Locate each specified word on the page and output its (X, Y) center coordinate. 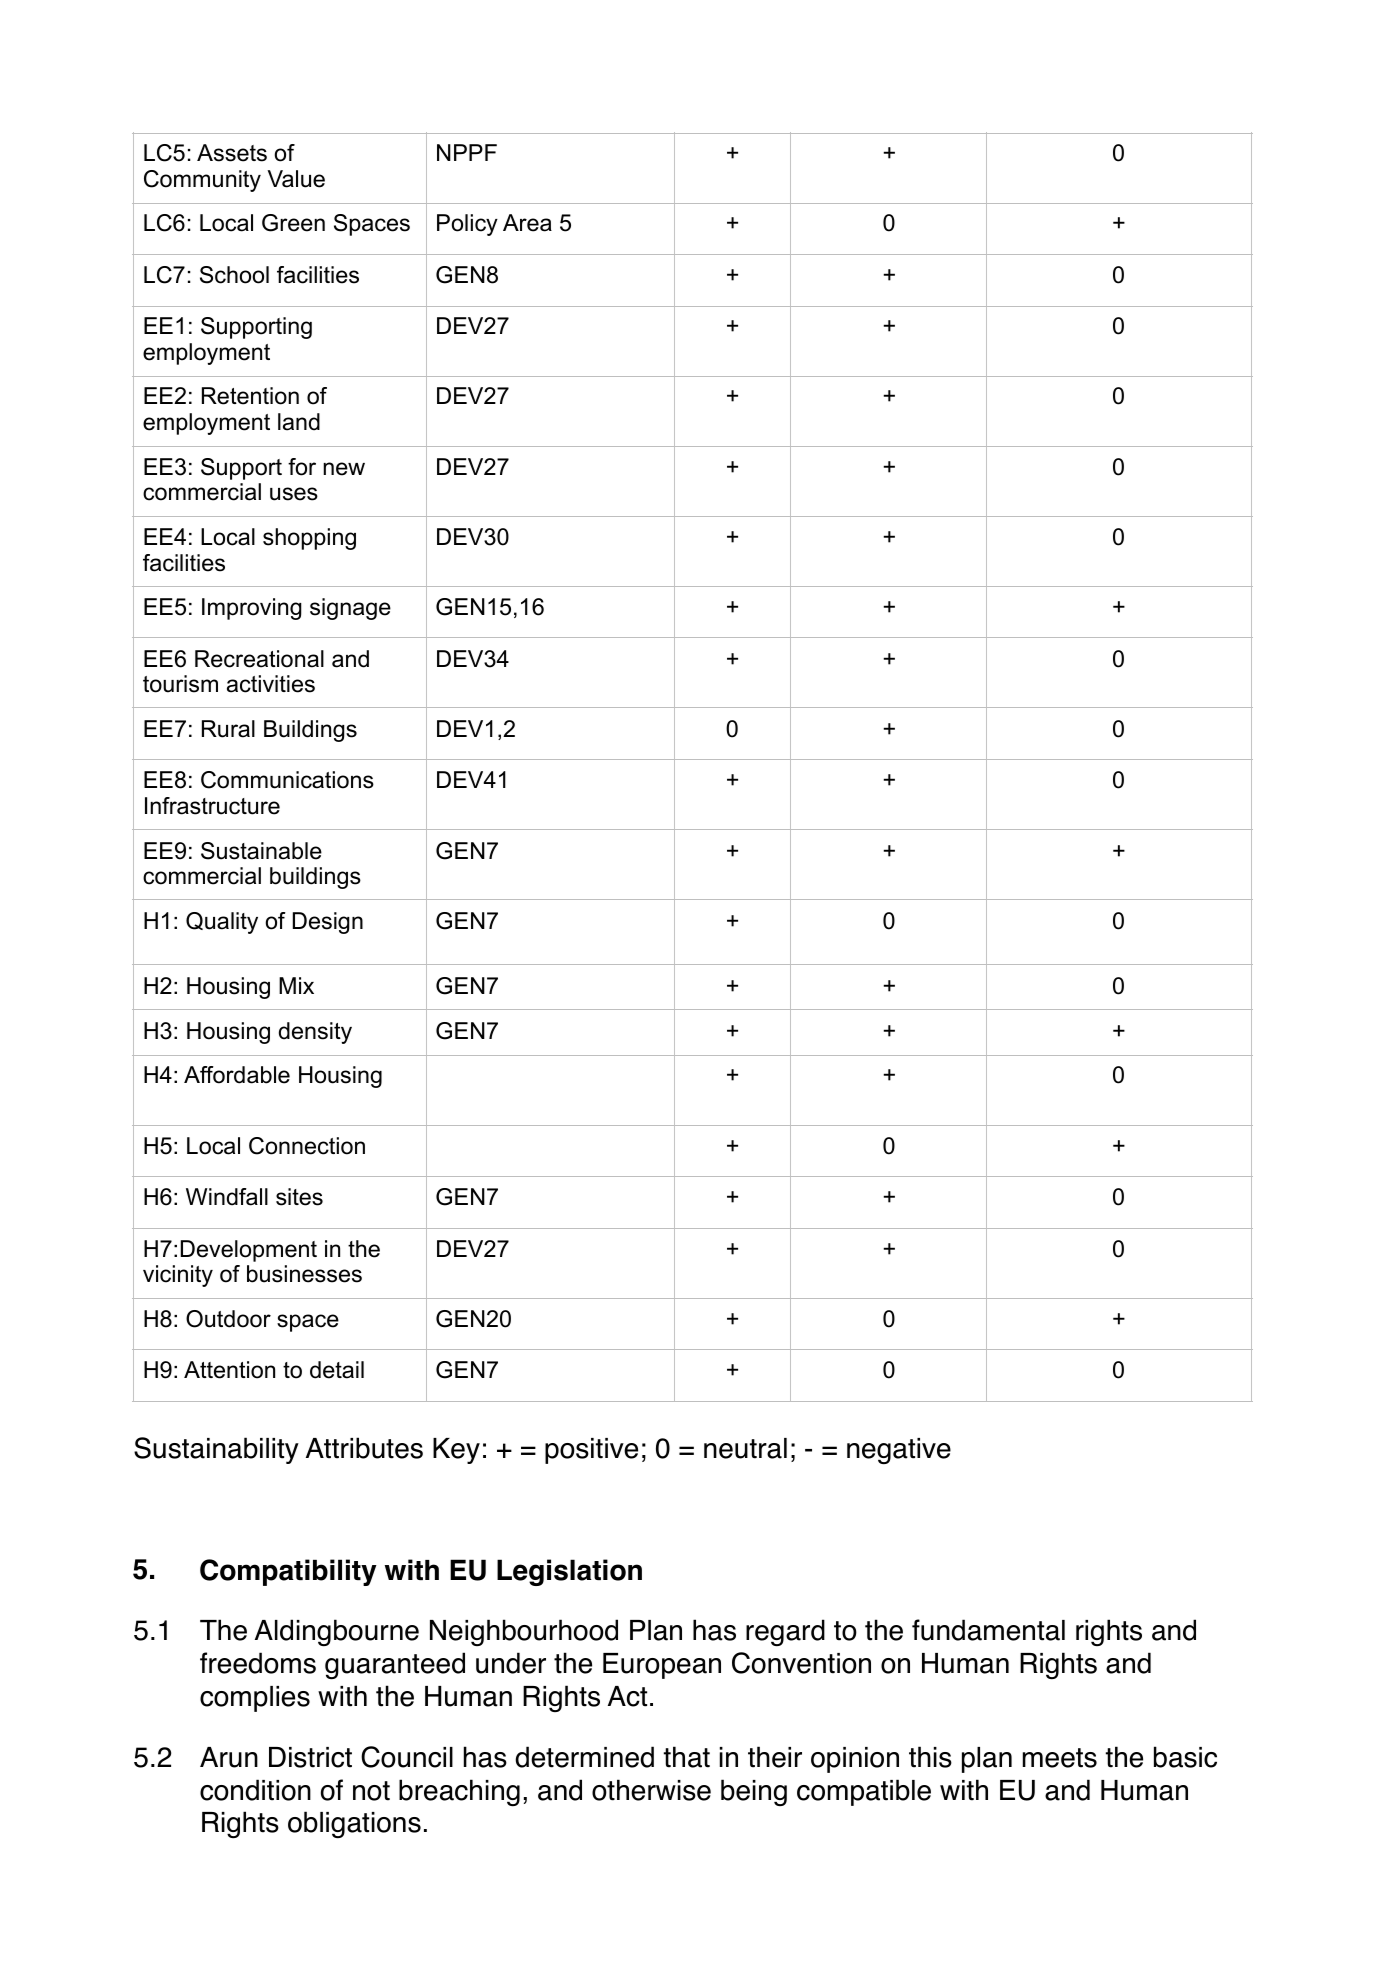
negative (899, 1451)
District (310, 1757)
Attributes (364, 1448)
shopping (309, 539)
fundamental (988, 1630)
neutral (745, 1448)
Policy (467, 225)
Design (328, 923)
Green (293, 223)
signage (350, 609)
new (344, 469)
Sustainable (261, 851)
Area (527, 223)
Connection (307, 1146)
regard (785, 1632)
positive (591, 1451)
